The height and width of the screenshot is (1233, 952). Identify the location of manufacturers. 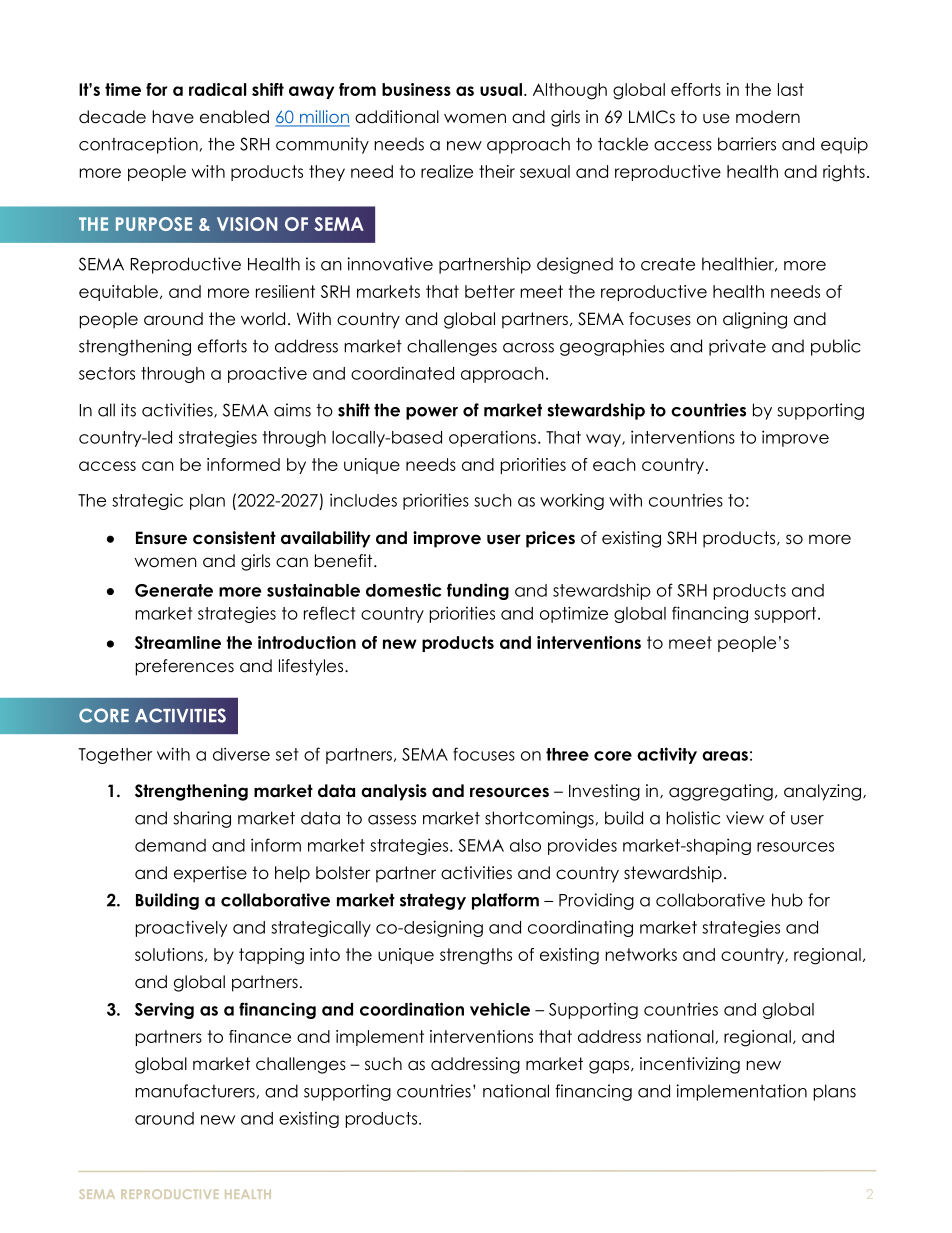
(195, 1091).
